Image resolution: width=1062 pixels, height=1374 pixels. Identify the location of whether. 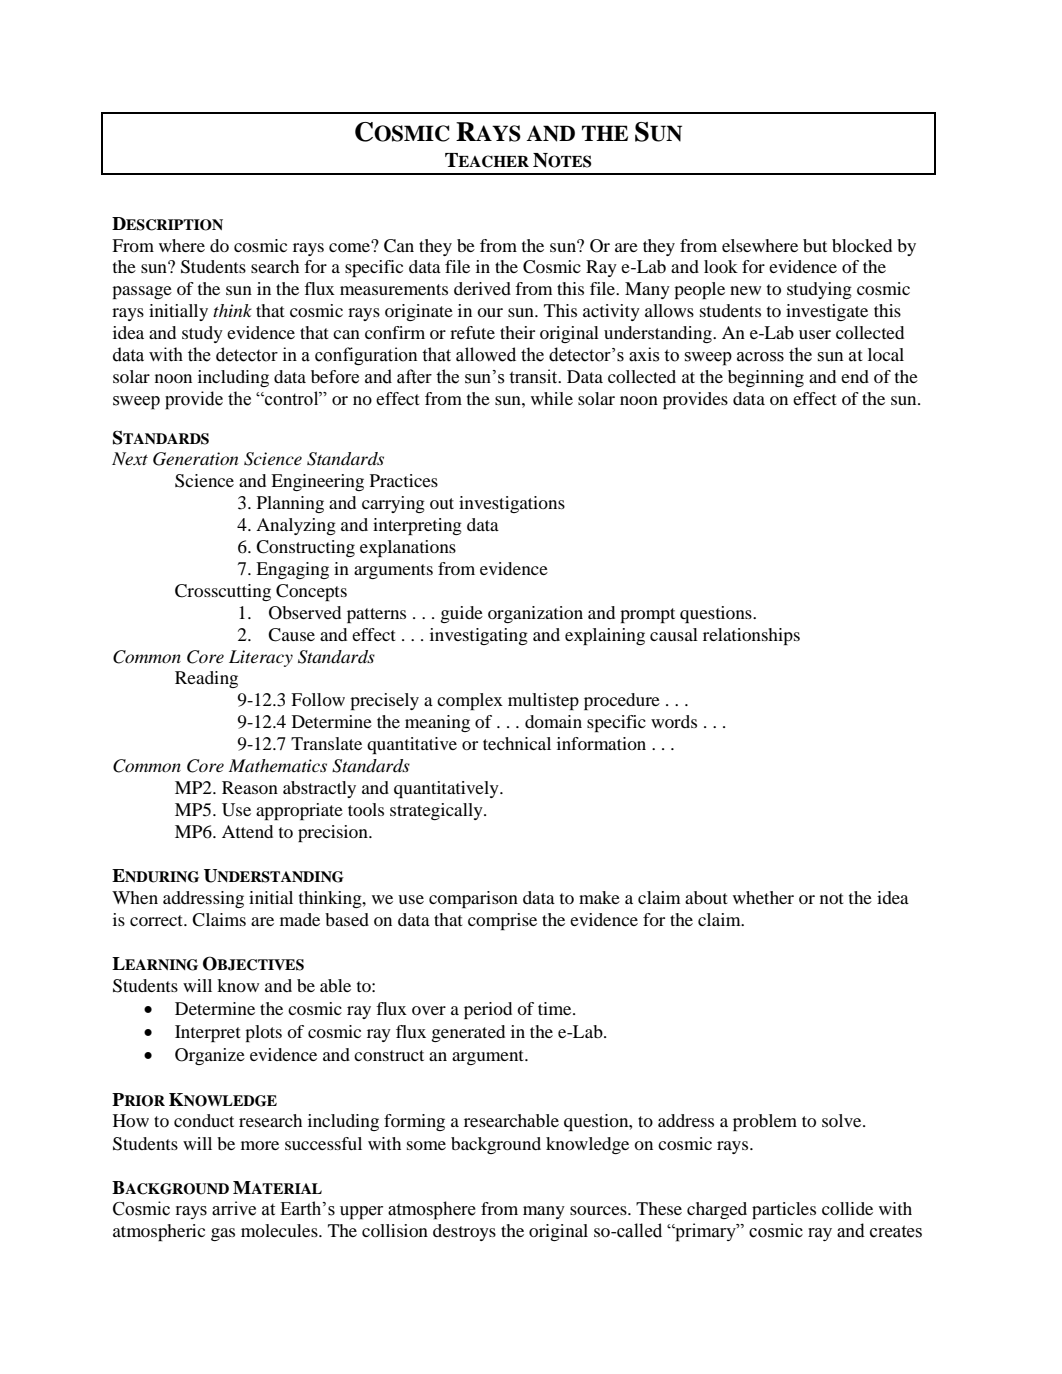
(763, 897).
